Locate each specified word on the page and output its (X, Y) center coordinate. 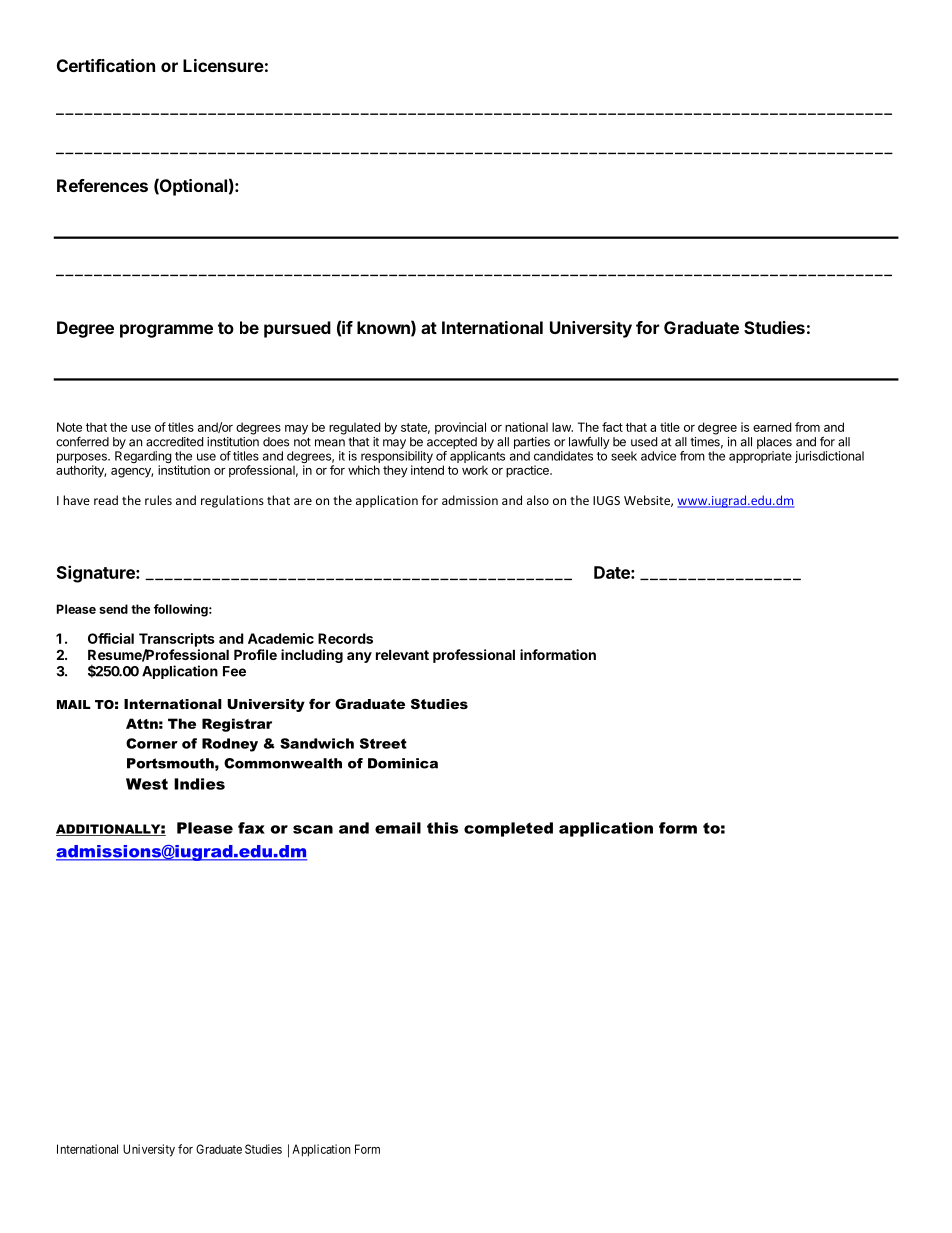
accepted (452, 443)
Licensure (223, 65)
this (442, 828)
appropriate (760, 457)
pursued (297, 329)
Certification (106, 65)
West (147, 784)
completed (508, 829)
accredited (174, 442)
